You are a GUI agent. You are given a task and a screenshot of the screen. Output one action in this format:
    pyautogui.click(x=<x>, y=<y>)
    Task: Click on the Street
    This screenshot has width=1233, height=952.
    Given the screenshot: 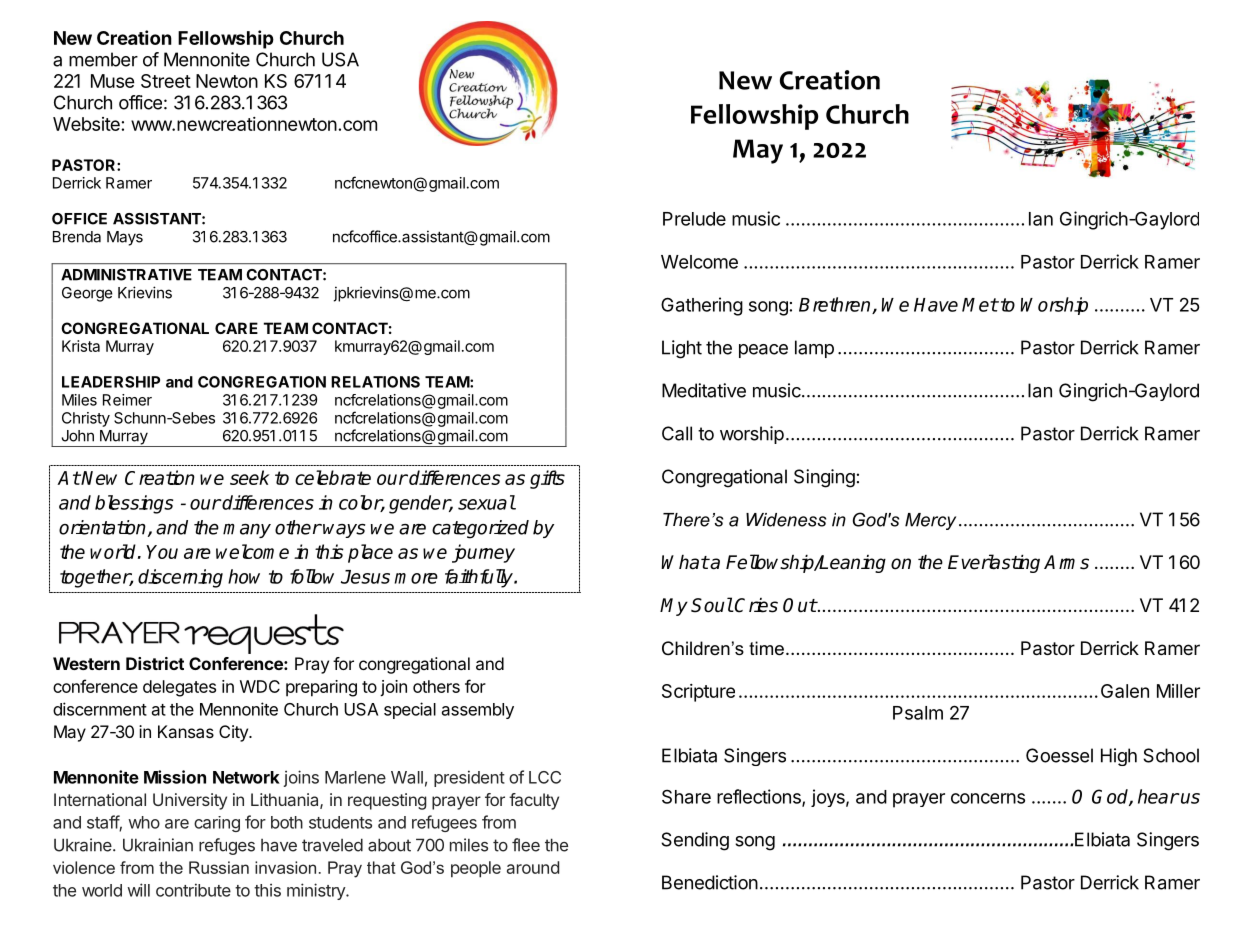 What is the action you would take?
    pyautogui.click(x=166, y=81)
